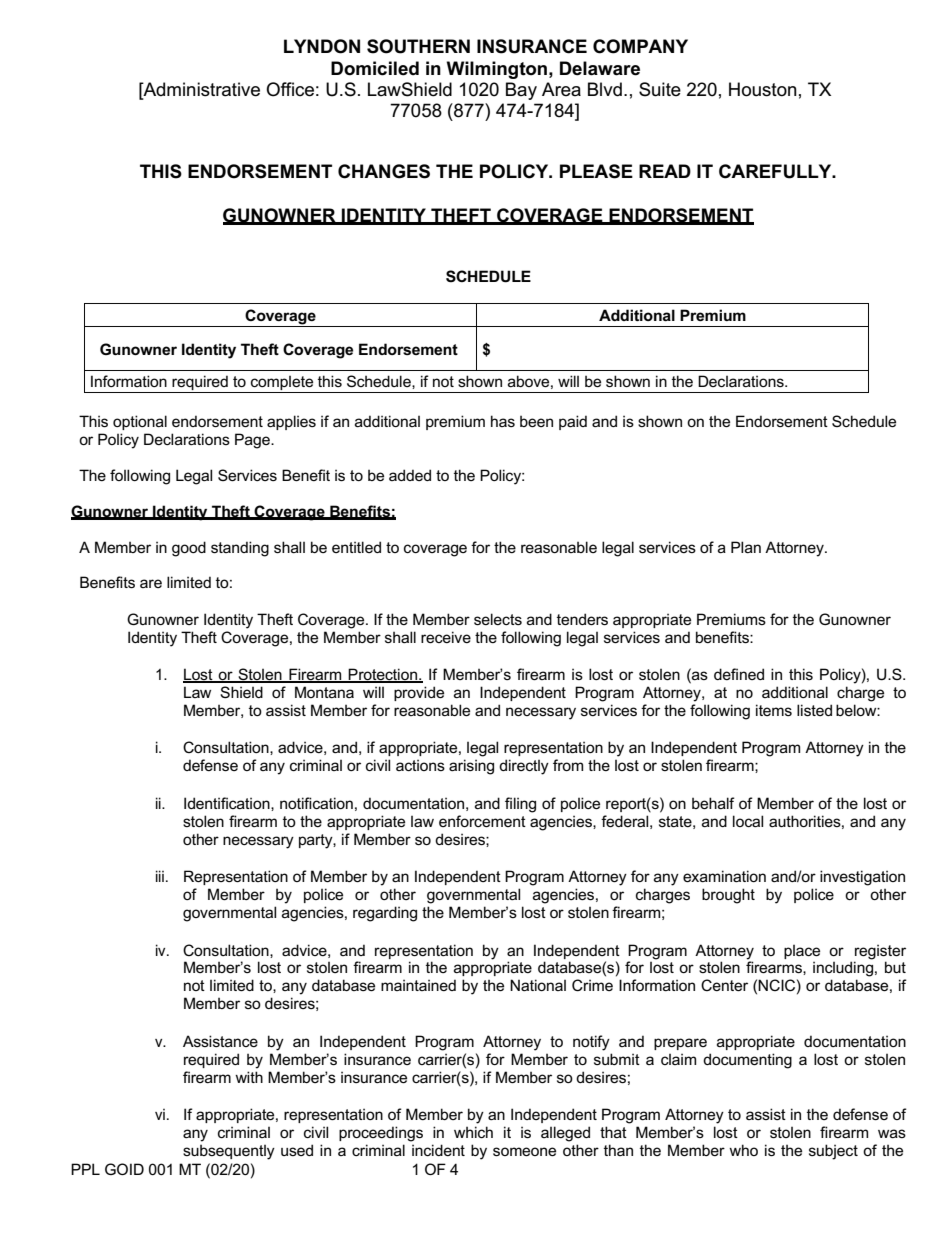  I want to click on Page, so click(253, 441).
